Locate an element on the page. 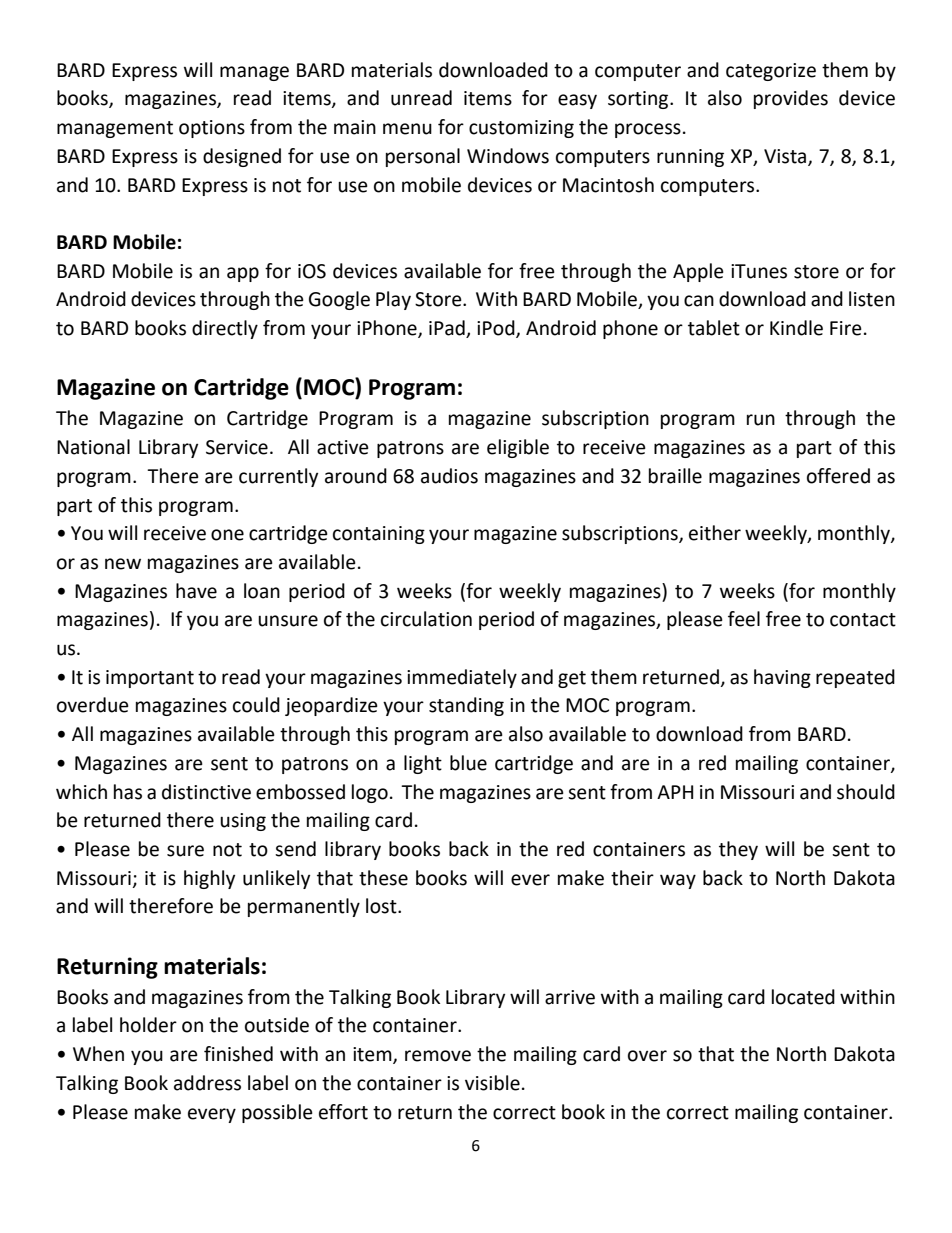  visible is located at coordinates (492, 1083).
